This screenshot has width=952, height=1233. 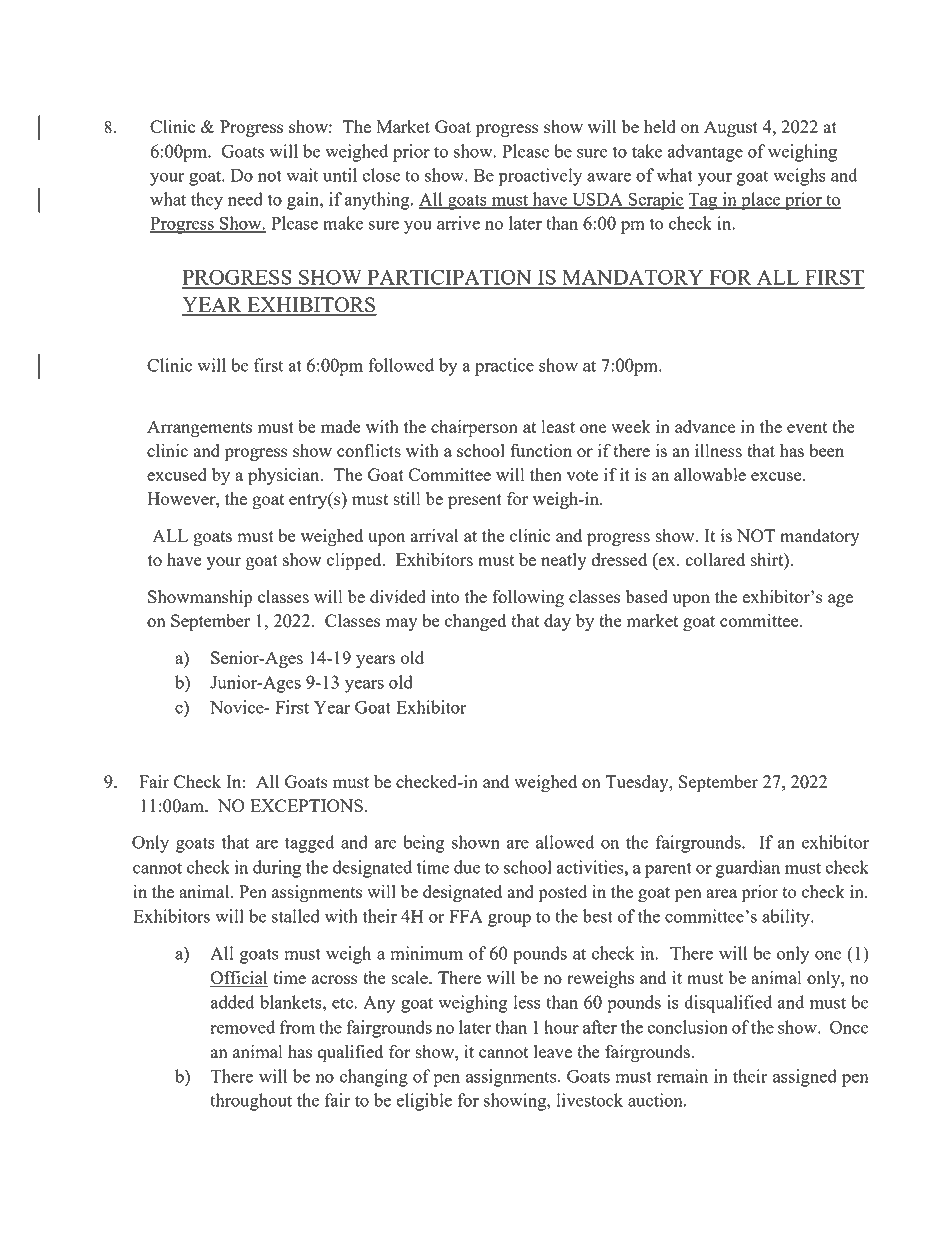 I want to click on proactively, so click(x=540, y=177).
